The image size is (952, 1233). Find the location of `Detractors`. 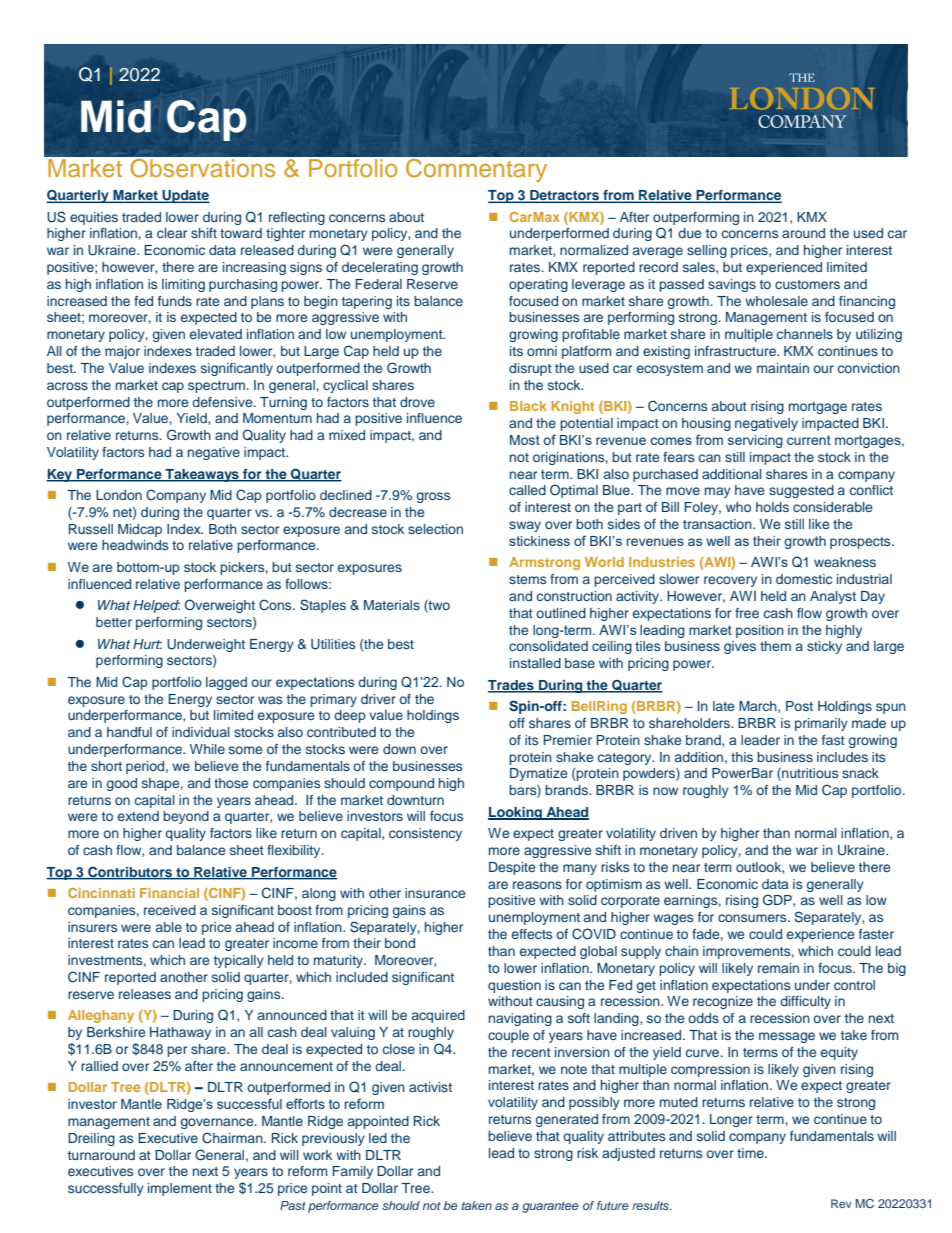

Detractors is located at coordinates (565, 196).
